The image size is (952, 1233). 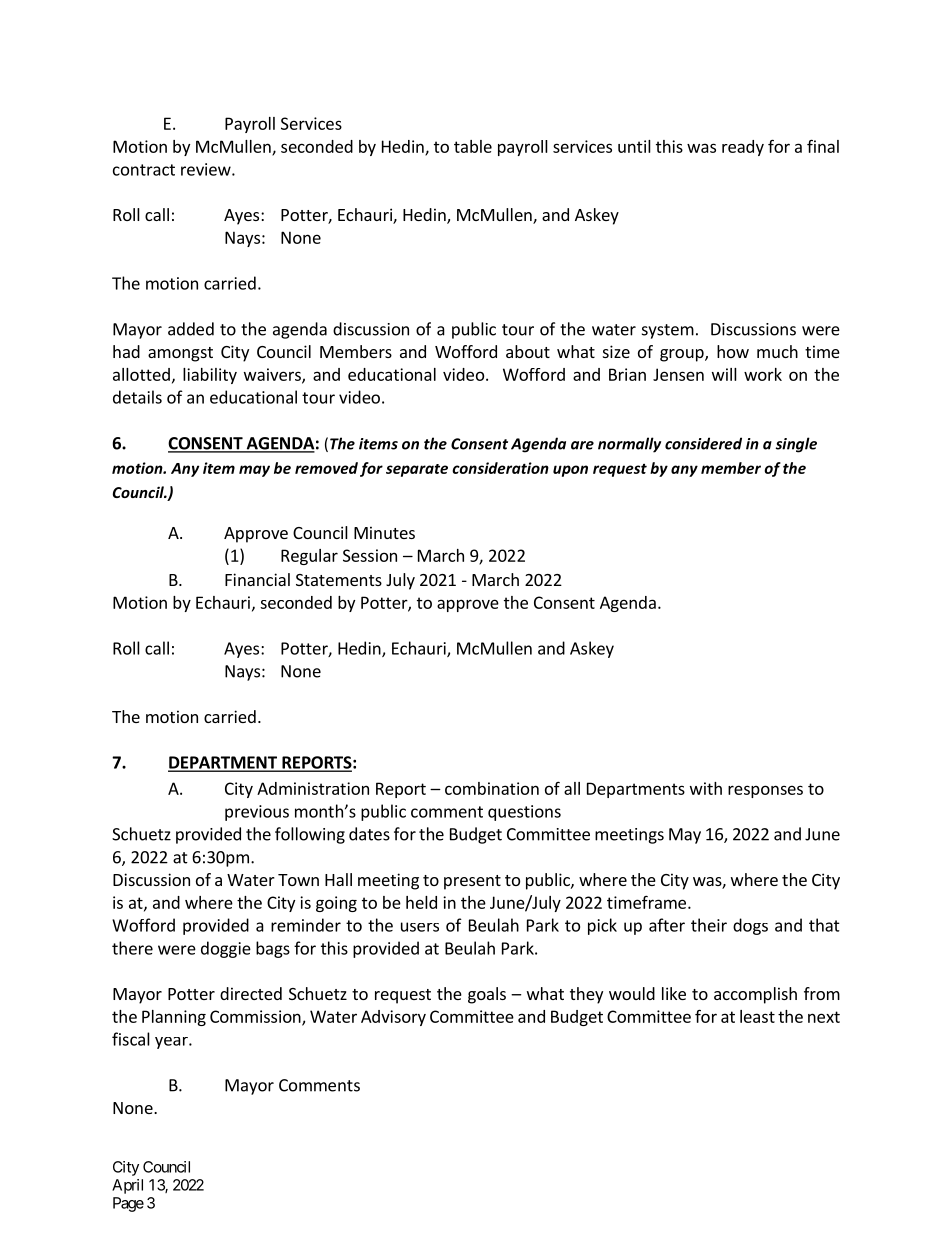 What do you see at coordinates (210, 376) in the screenshot?
I see `liability` at bounding box center [210, 376].
